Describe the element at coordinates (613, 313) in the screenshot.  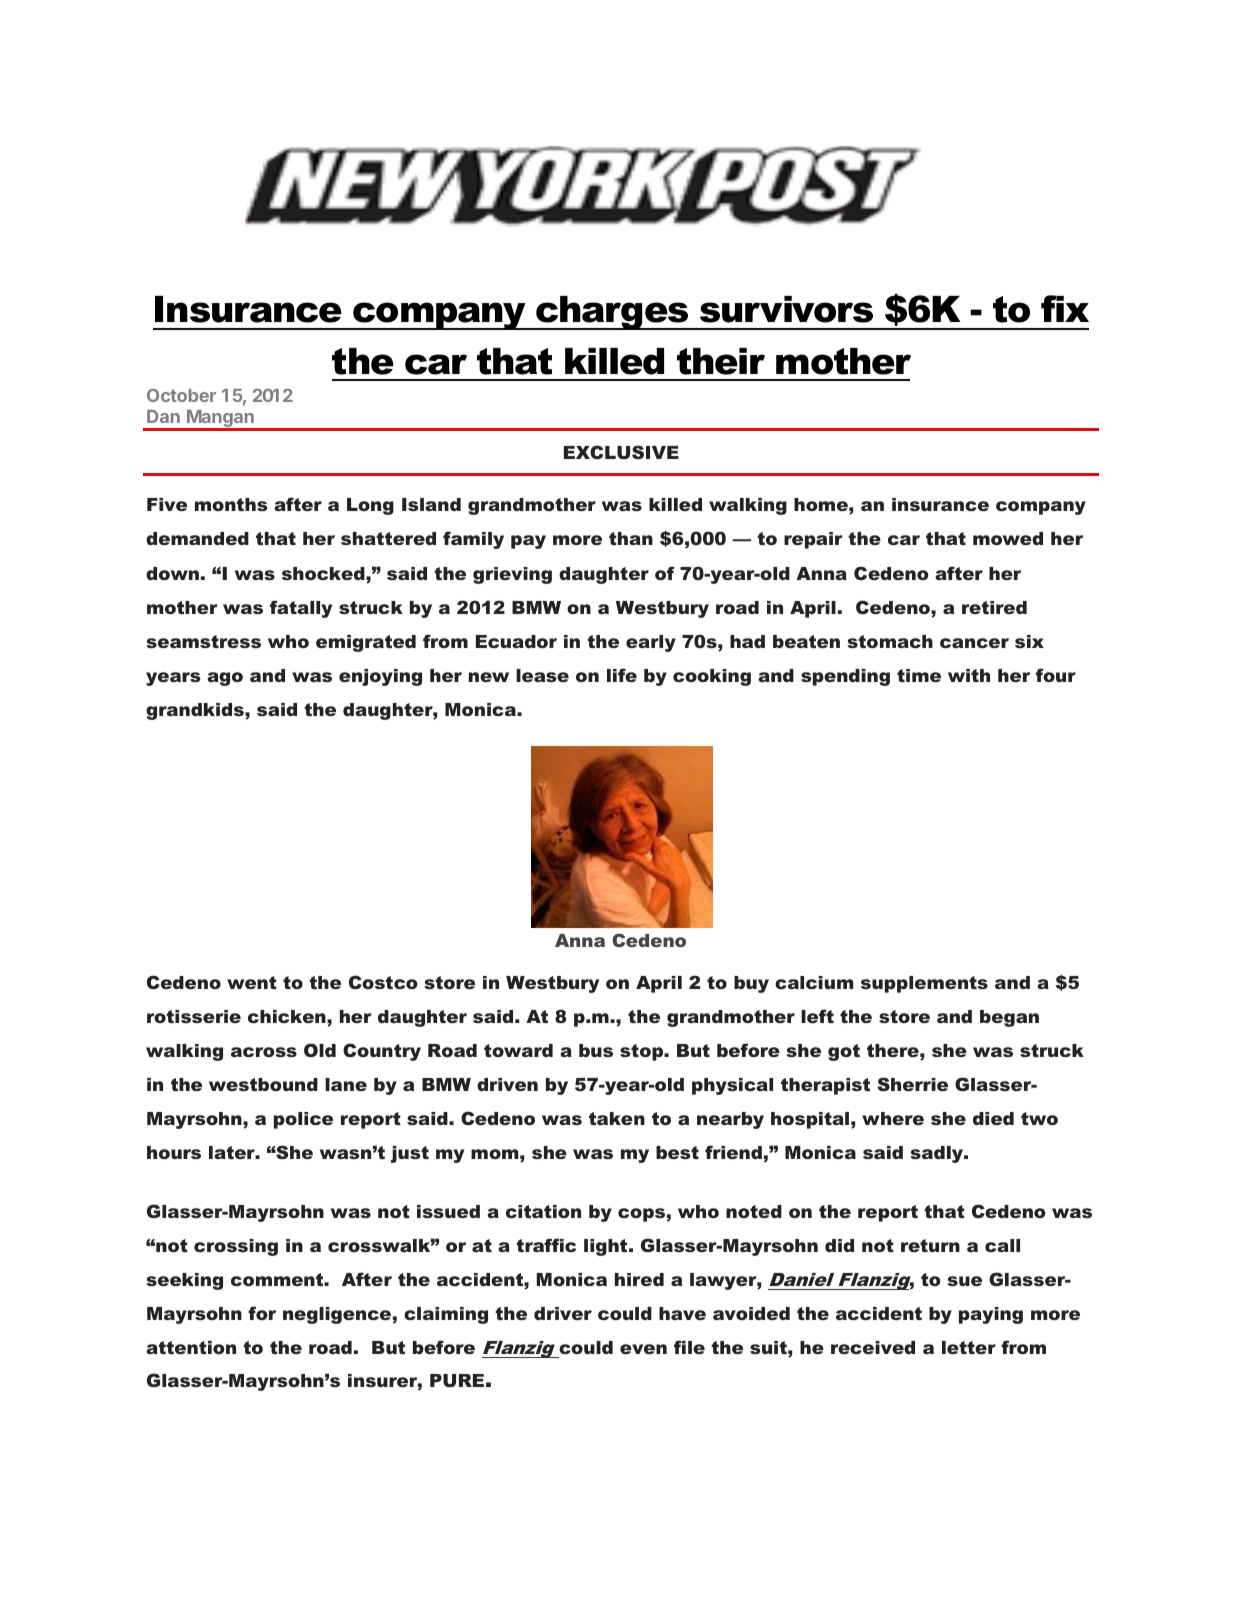
I see `charges` at that location.
